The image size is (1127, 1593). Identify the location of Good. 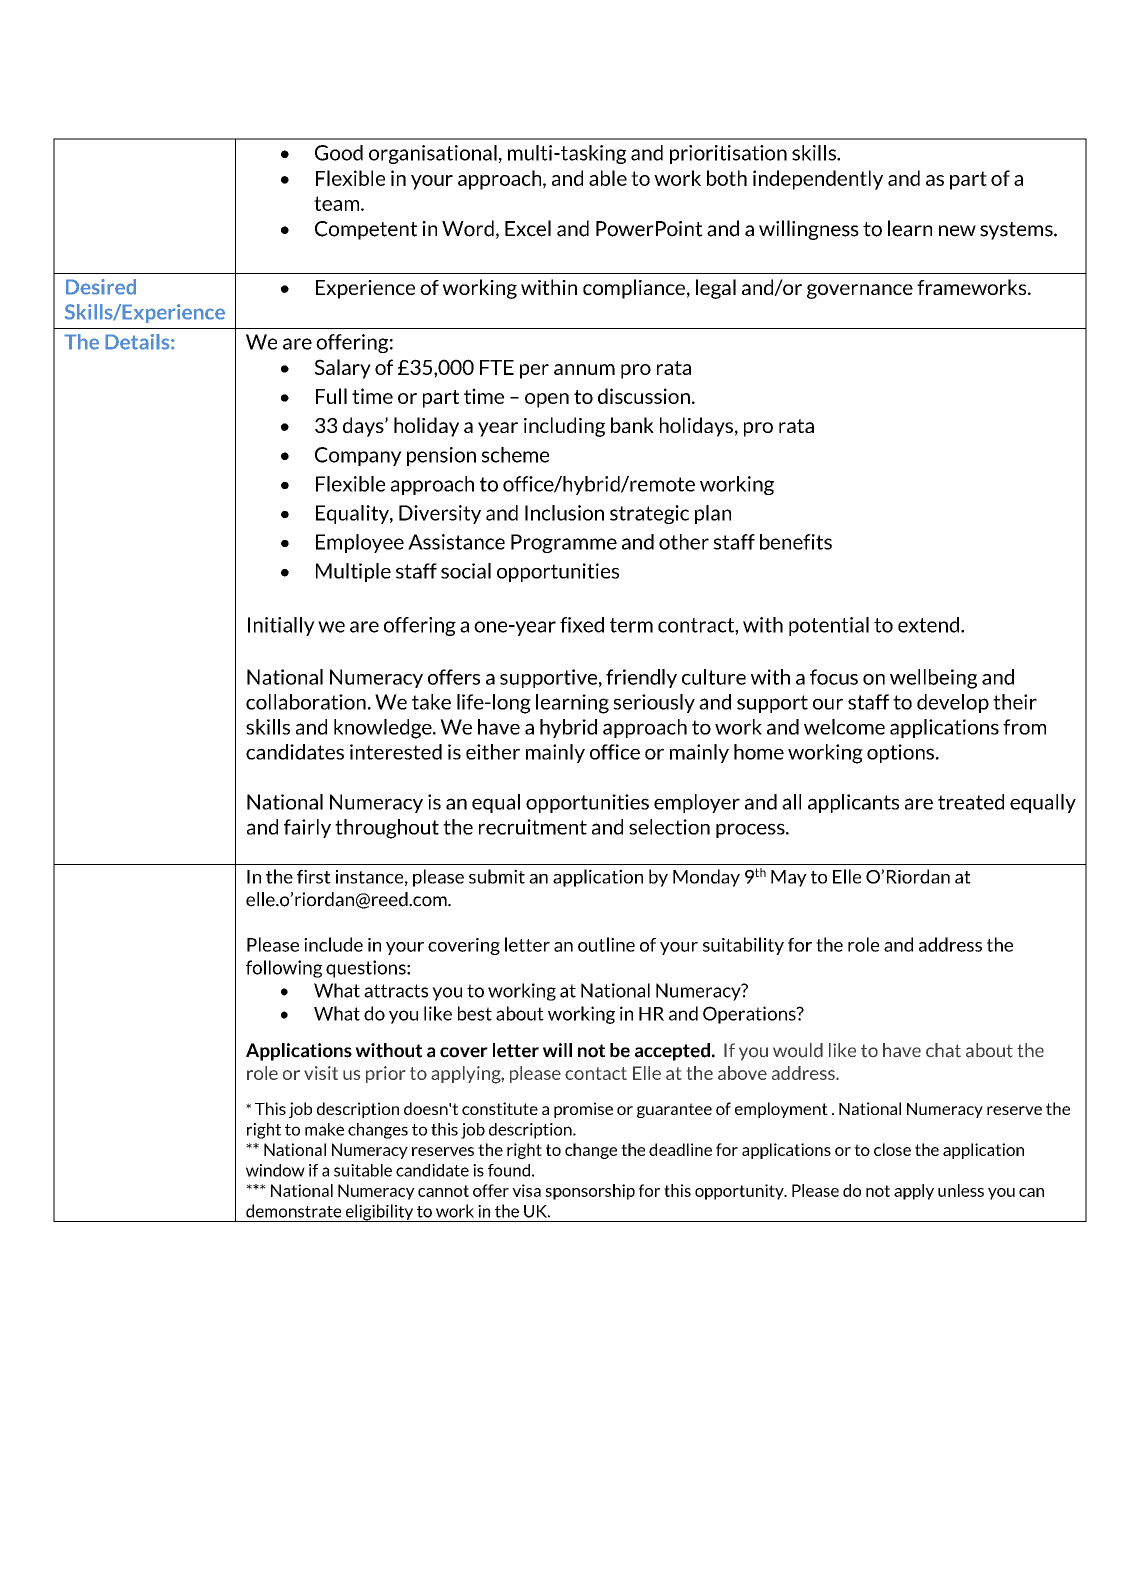
(339, 153).
